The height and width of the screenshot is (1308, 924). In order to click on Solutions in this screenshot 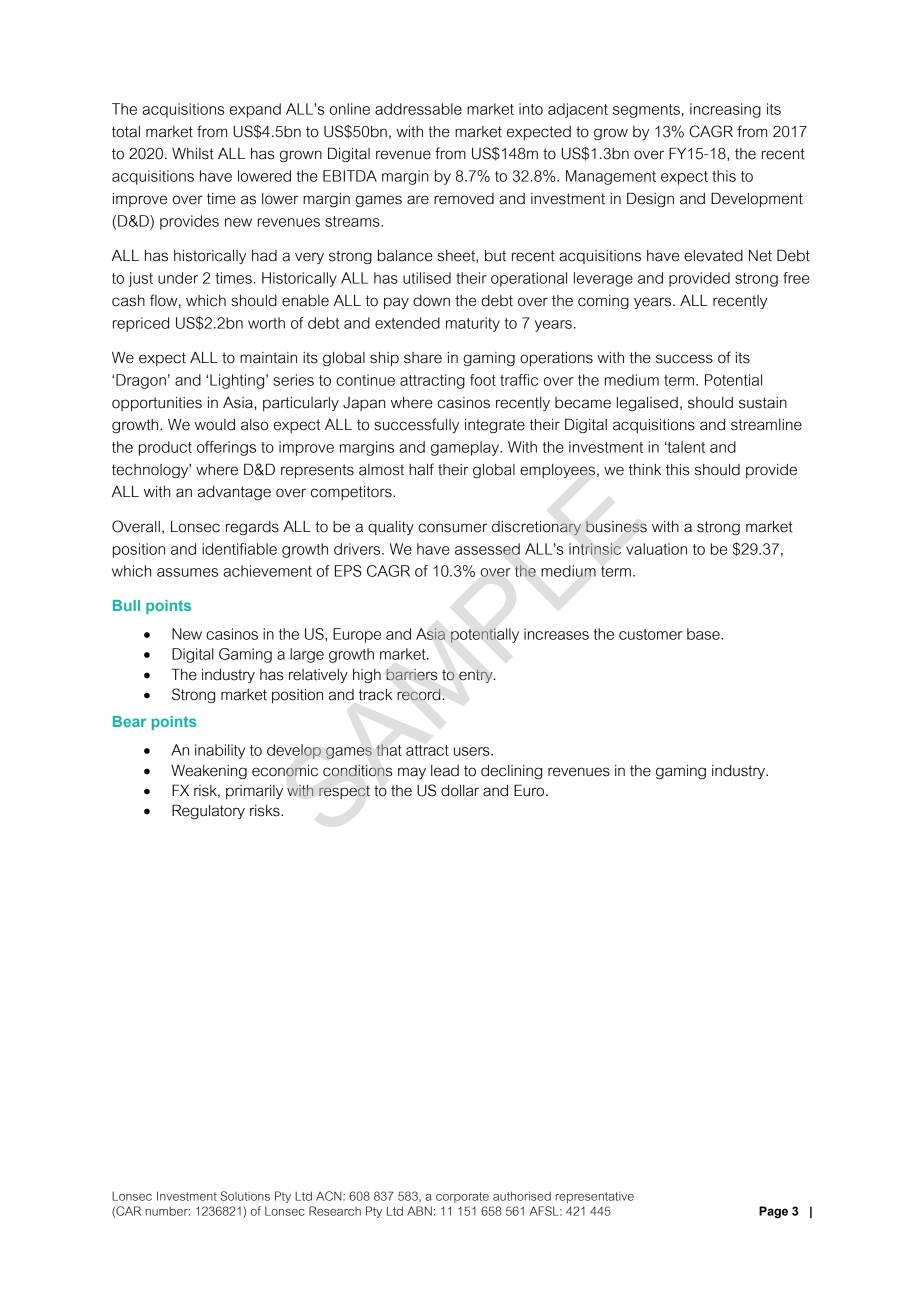, I will do `click(245, 1196)`.
